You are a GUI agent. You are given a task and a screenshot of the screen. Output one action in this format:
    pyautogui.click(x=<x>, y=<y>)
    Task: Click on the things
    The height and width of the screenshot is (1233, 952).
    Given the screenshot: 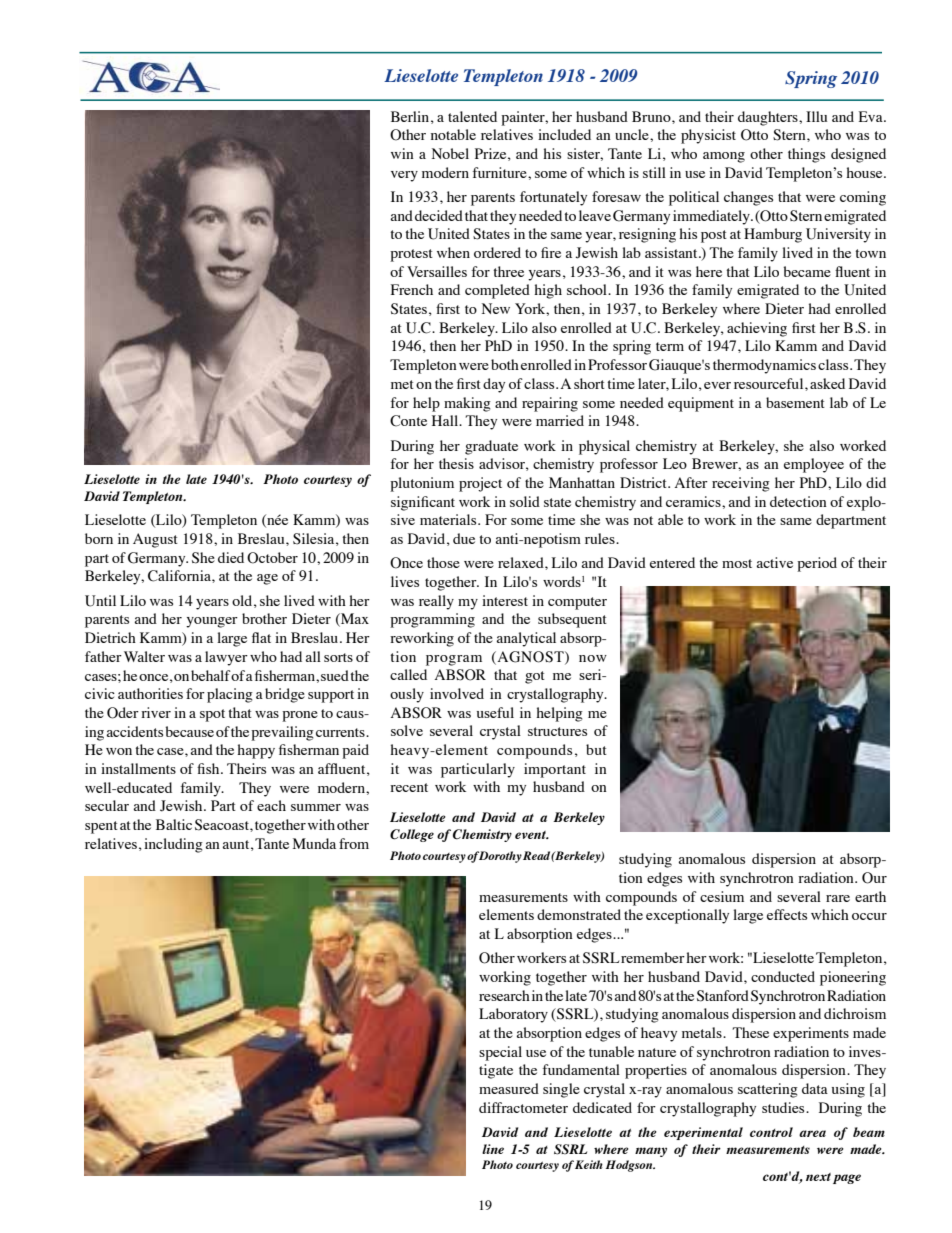 What is the action you would take?
    pyautogui.click(x=806, y=155)
